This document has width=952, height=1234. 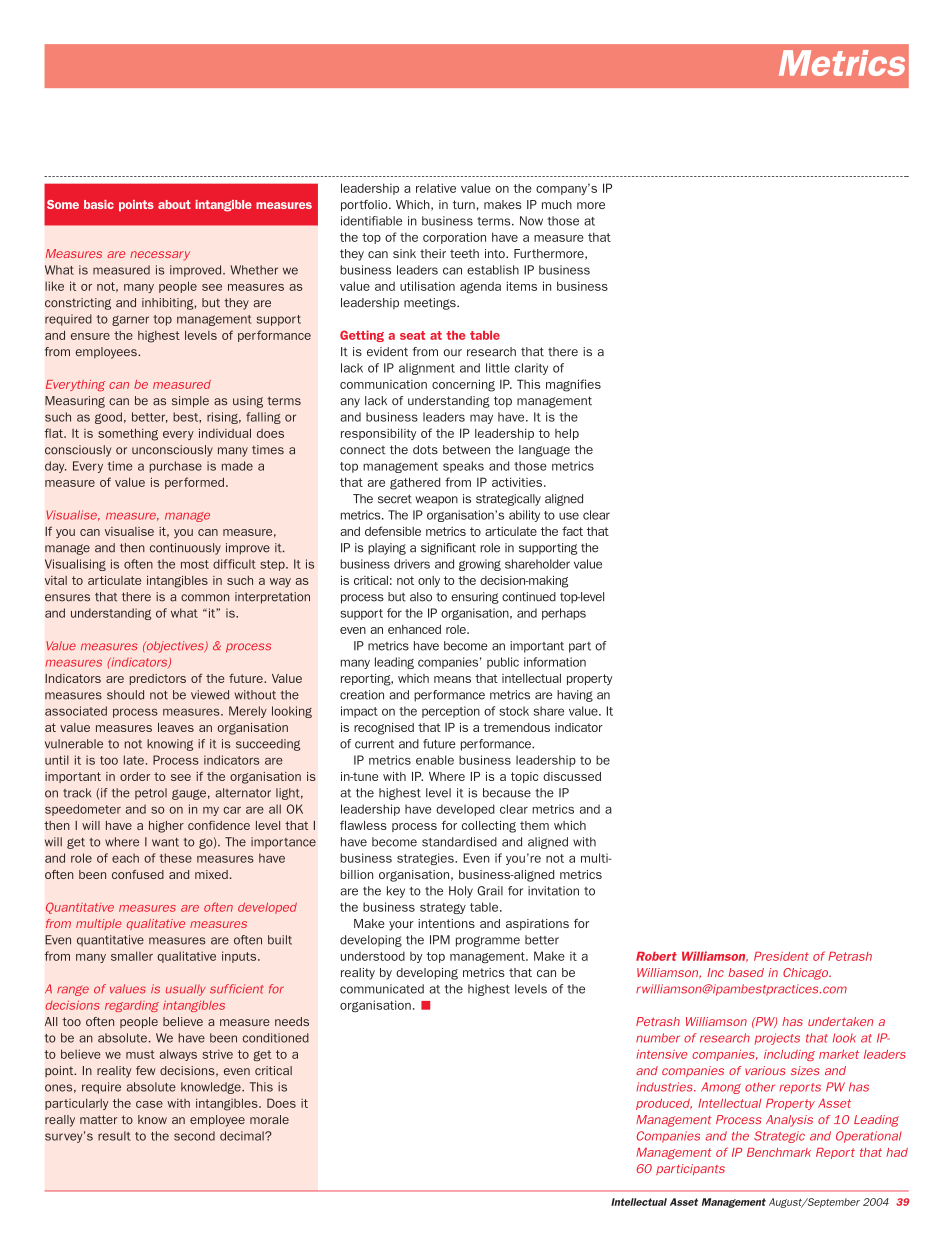 What do you see at coordinates (664, 1104) in the document?
I see `produced` at bounding box center [664, 1104].
